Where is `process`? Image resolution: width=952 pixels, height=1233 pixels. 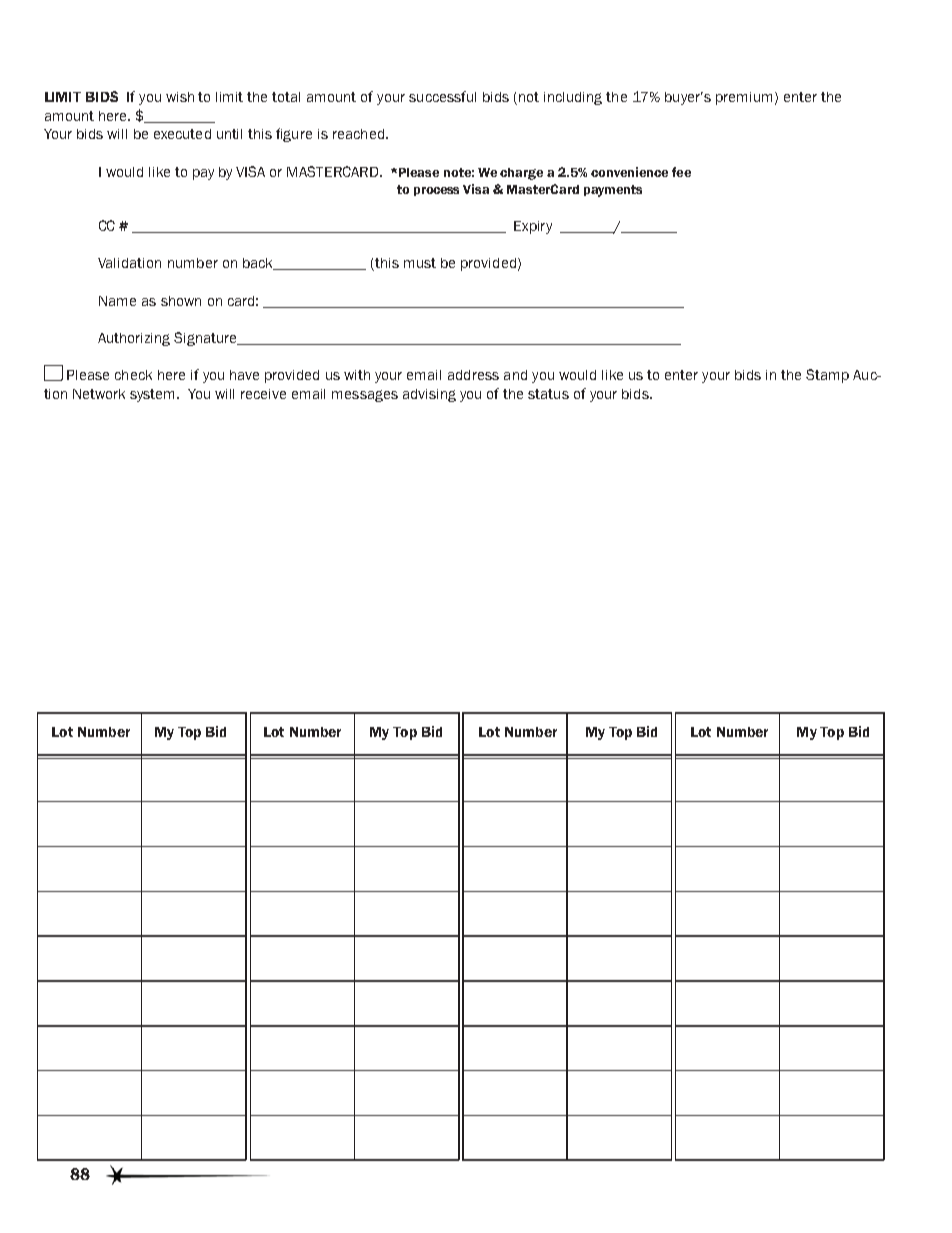 process is located at coordinates (436, 191).
